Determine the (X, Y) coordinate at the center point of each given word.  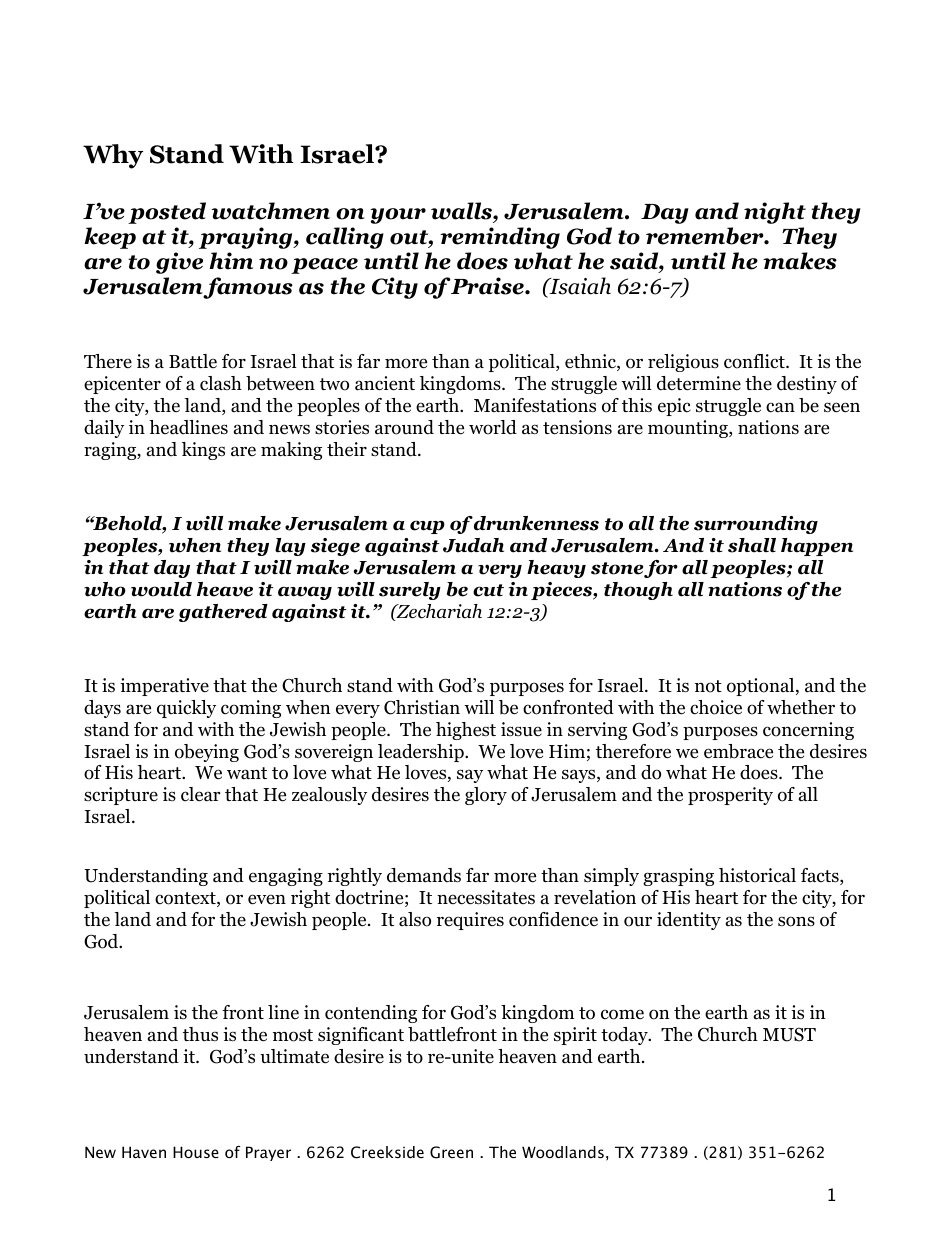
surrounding (756, 525)
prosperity (730, 796)
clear (200, 794)
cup (427, 527)
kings (203, 451)
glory (486, 796)
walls (462, 211)
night (775, 213)
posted (167, 213)
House (196, 1152)
